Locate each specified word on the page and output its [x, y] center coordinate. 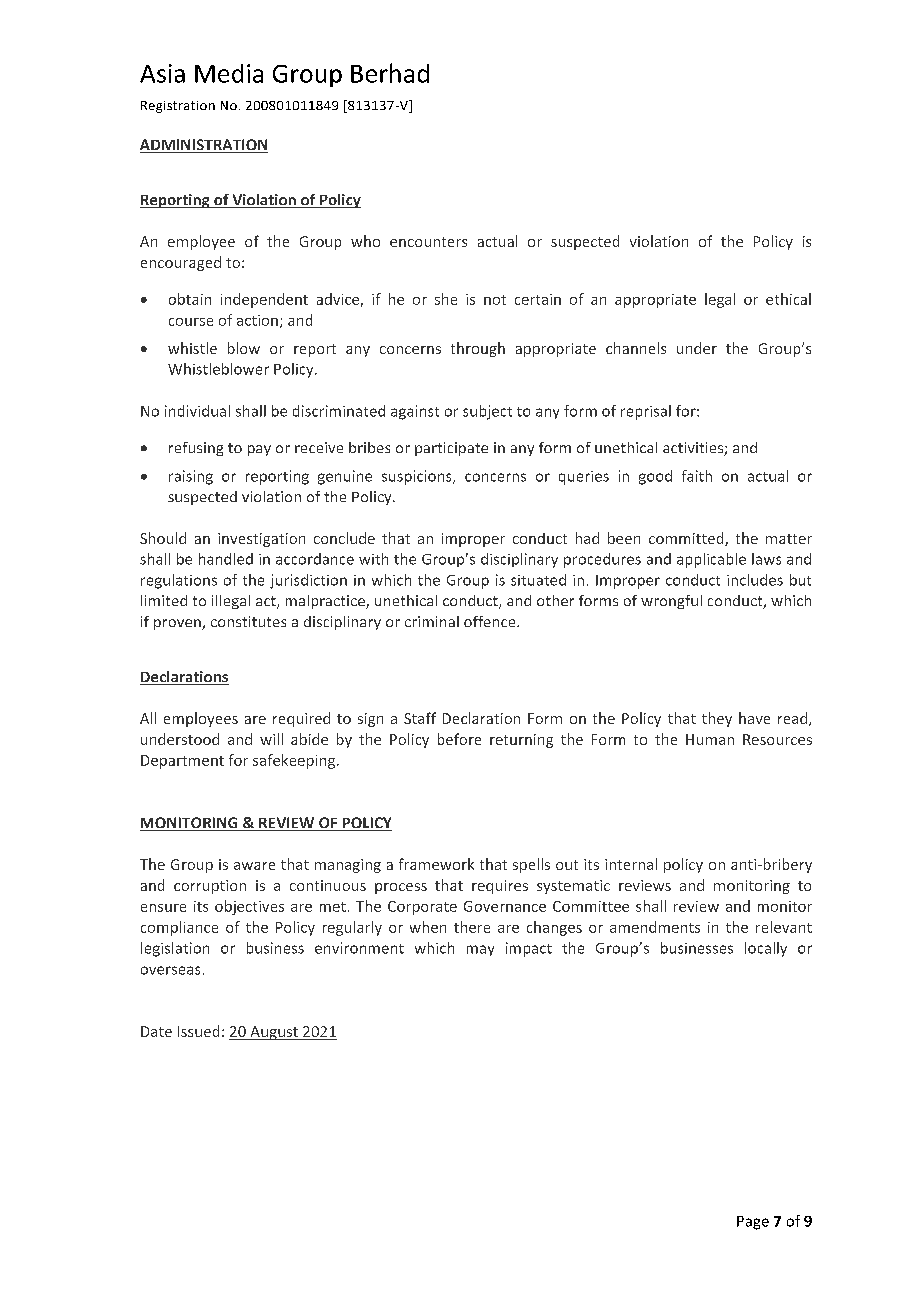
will [271, 739]
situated [538, 580]
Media [229, 73]
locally [766, 949]
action [257, 320]
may [480, 950]
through [478, 349]
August [274, 1033]
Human [710, 739]
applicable [711, 560]
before [459, 739]
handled [226, 559]
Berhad [390, 73]
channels [636, 348]
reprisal [646, 412]
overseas [170, 970]
